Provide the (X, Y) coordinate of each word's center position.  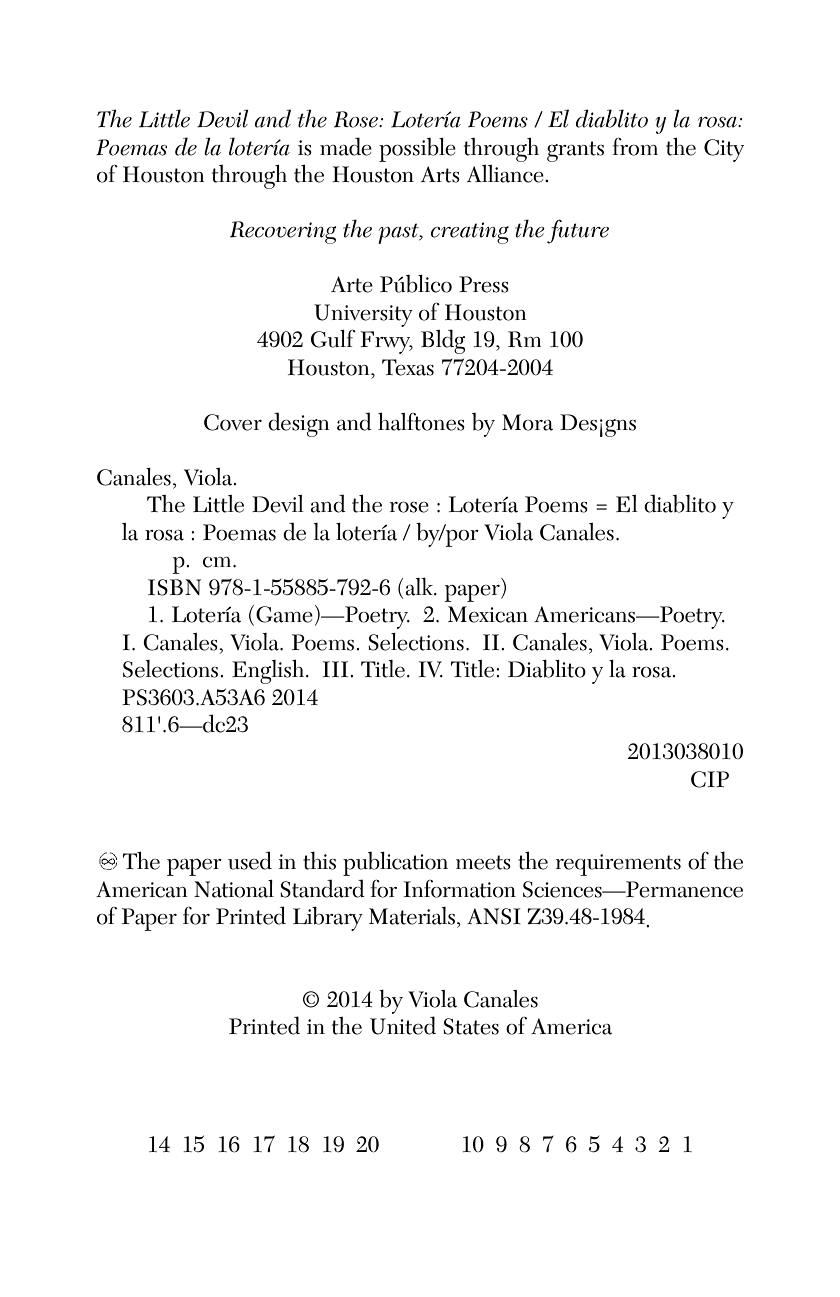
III (337, 669)
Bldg (443, 341)
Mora (527, 422)
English (268, 671)
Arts (440, 174)
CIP (710, 779)
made (346, 146)
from (635, 146)
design (298, 424)
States (471, 1026)
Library (328, 918)
